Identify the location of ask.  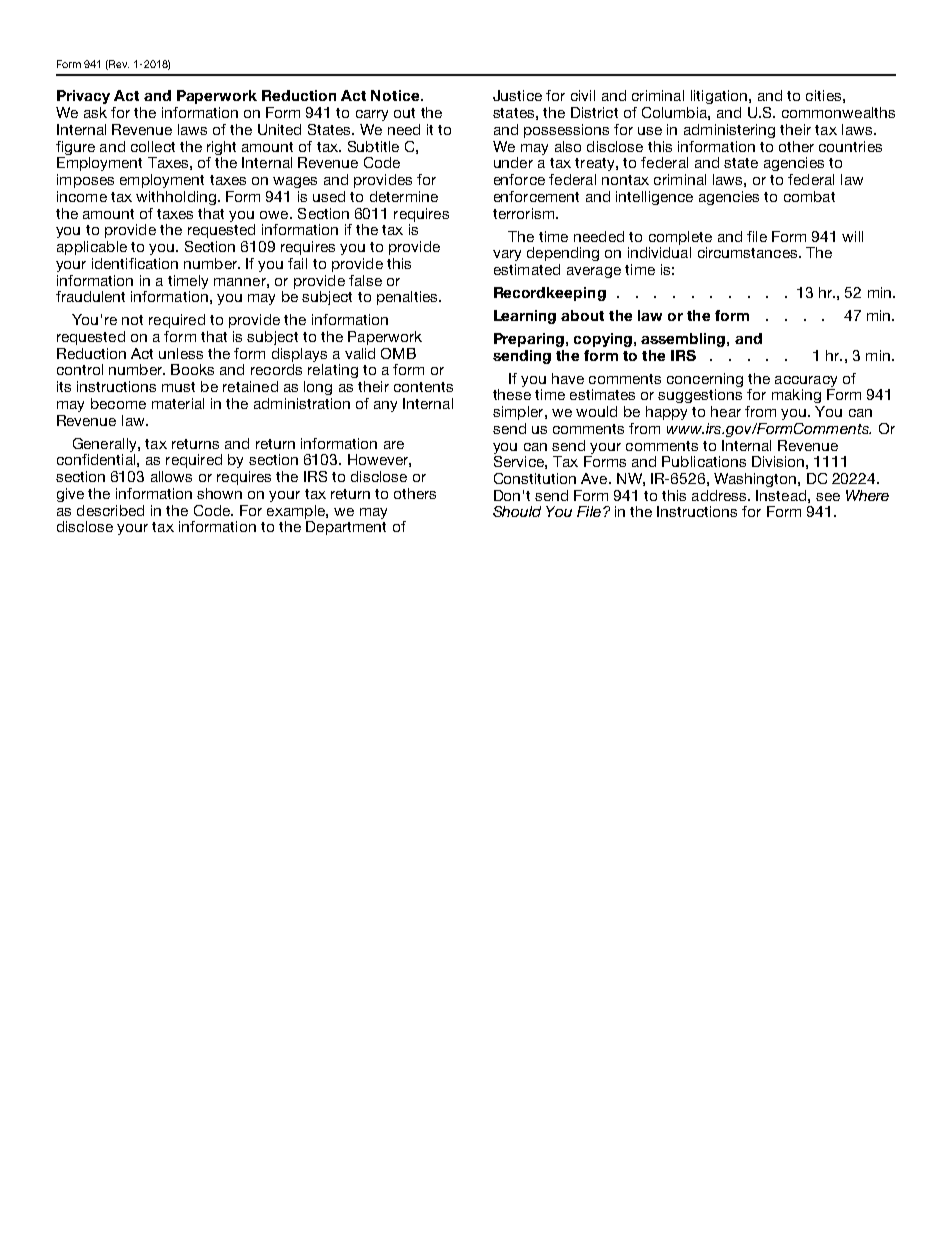
(95, 112).
